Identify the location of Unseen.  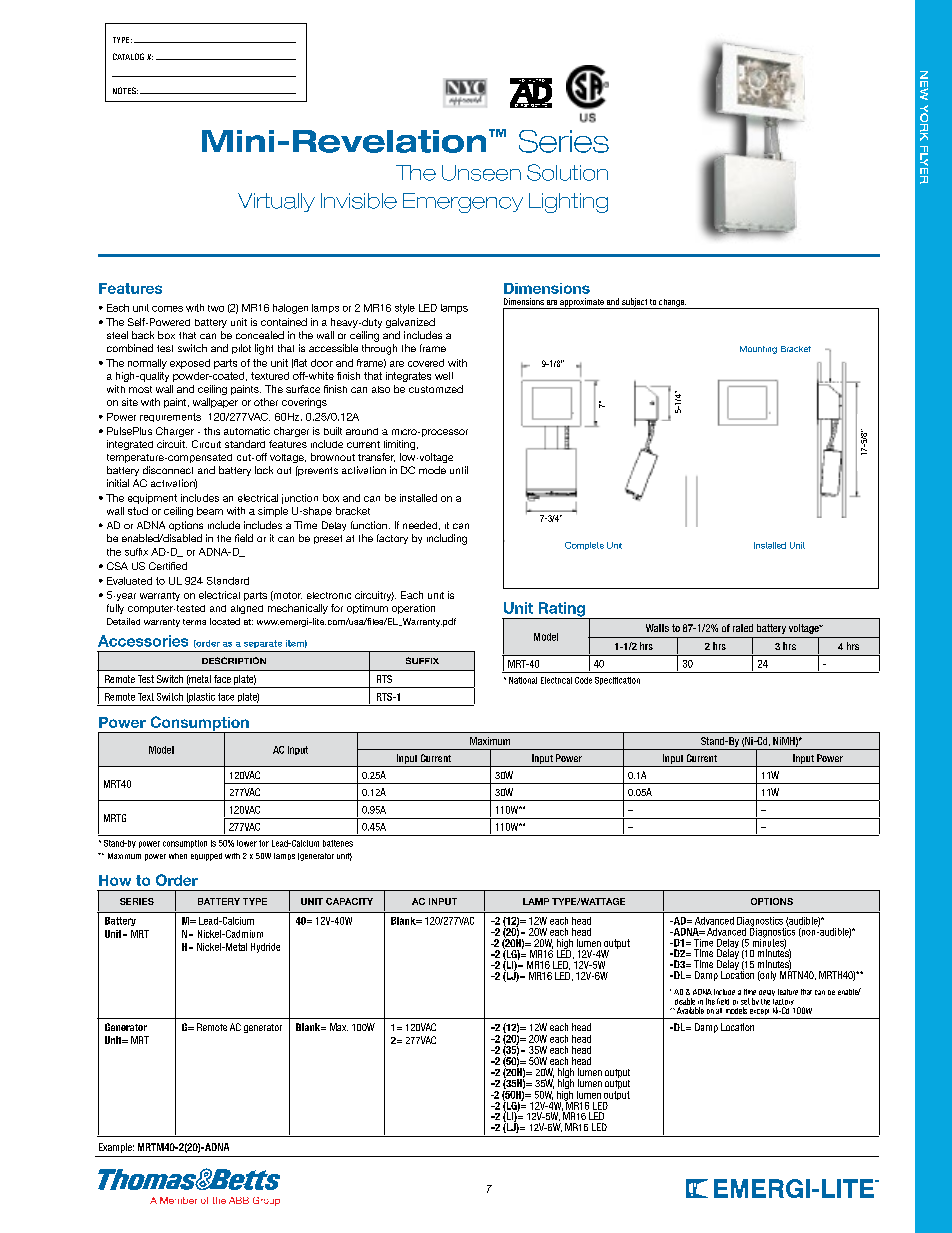
(481, 173).
